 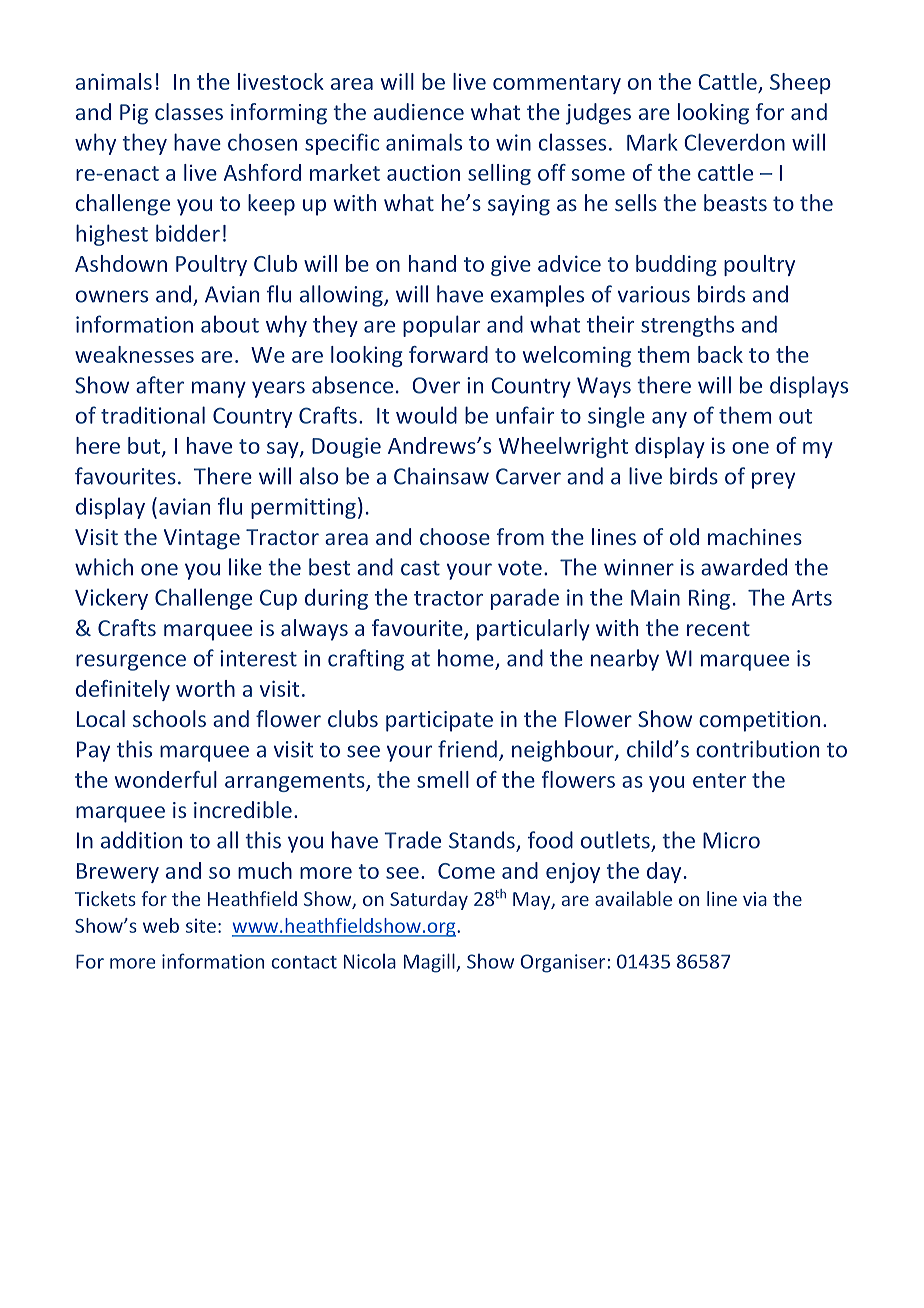 What do you see at coordinates (455, 536) in the document?
I see `choose` at bounding box center [455, 536].
